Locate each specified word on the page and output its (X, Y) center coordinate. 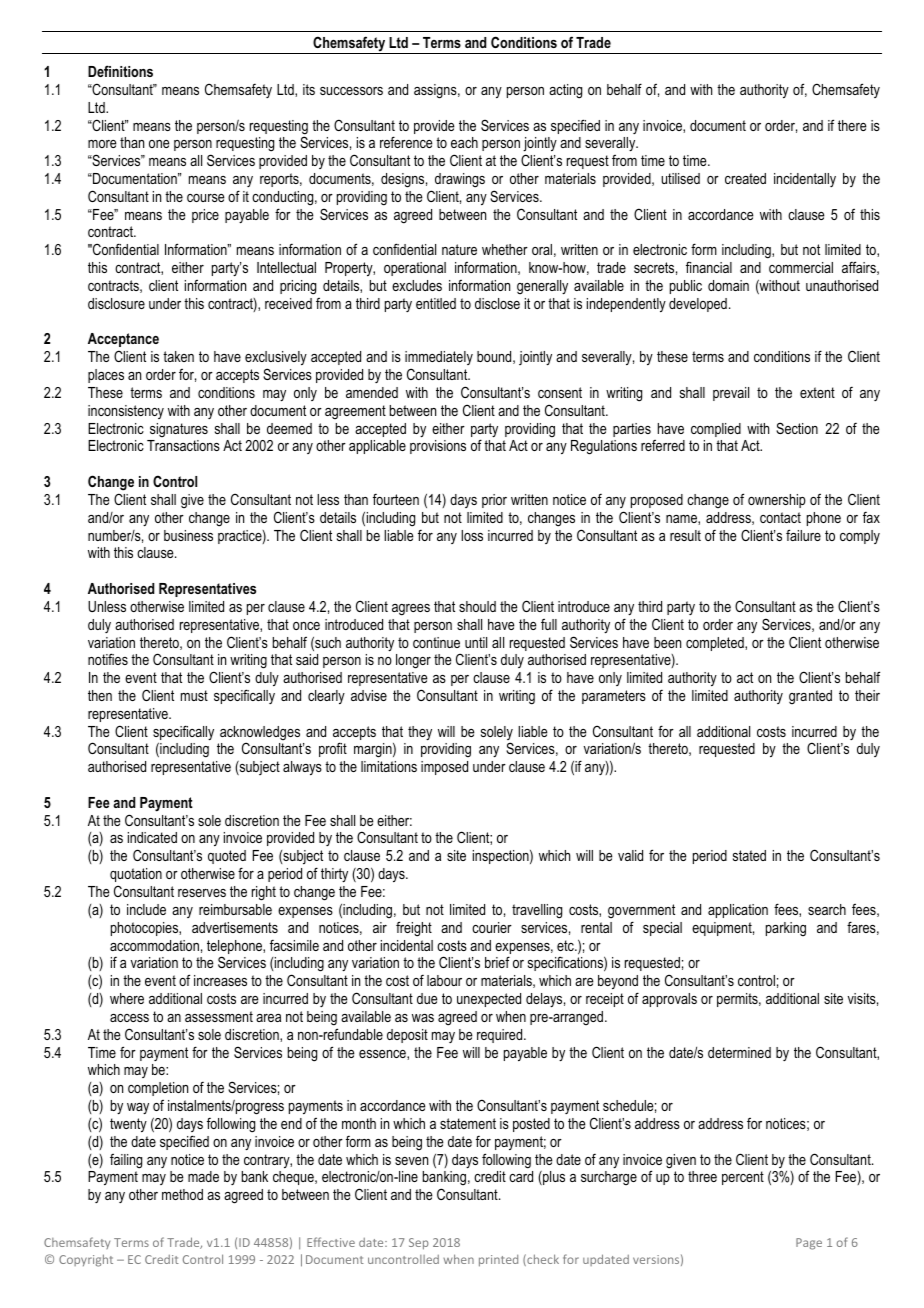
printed (498, 1261)
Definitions (120, 71)
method (182, 1194)
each (464, 142)
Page (809, 1244)
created (745, 178)
